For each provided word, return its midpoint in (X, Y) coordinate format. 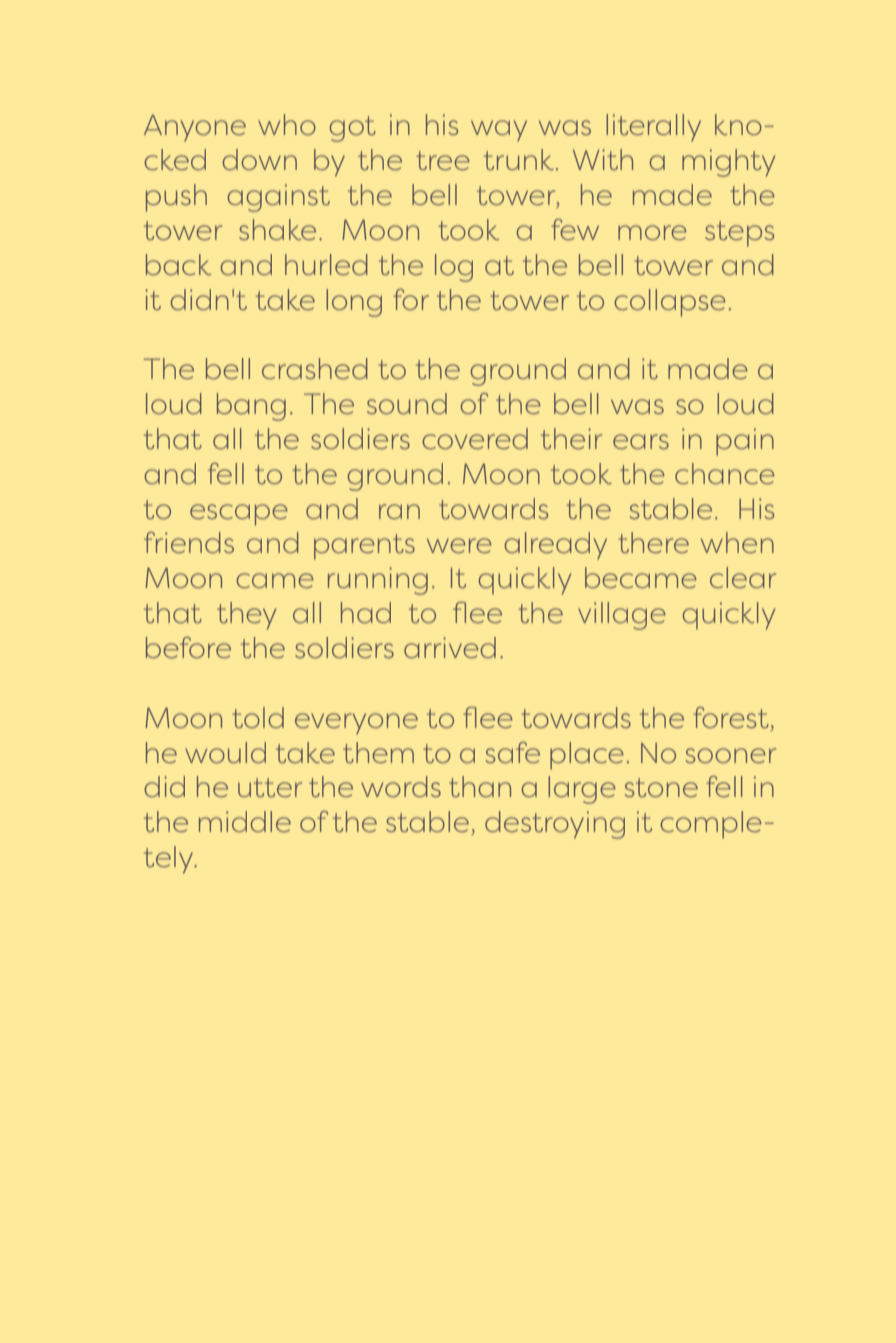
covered (475, 438)
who (287, 124)
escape (239, 515)
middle (245, 821)
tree (443, 160)
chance (725, 473)
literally (653, 128)
